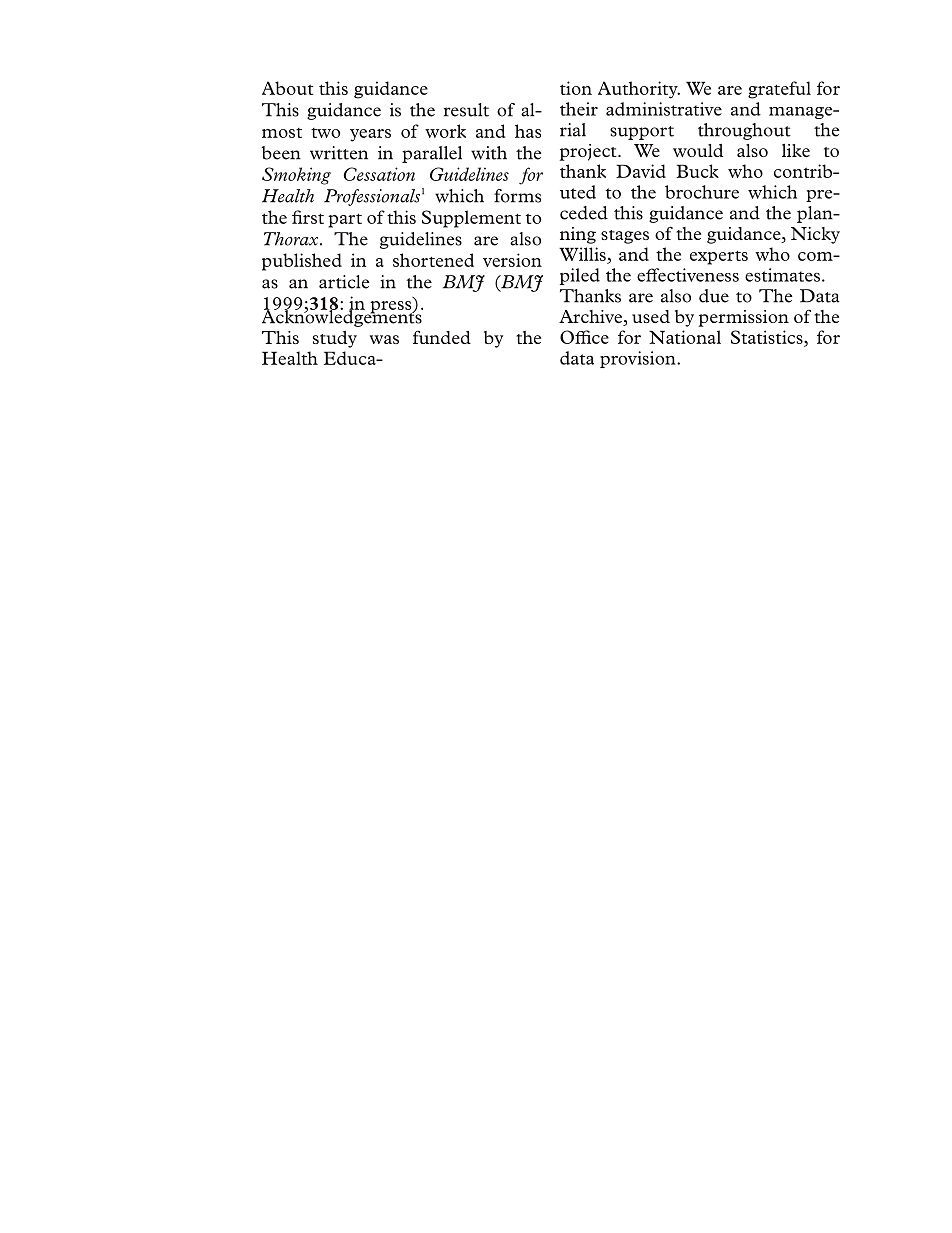  Describe the element at coordinates (335, 339) in the document. I see `study` at that location.
